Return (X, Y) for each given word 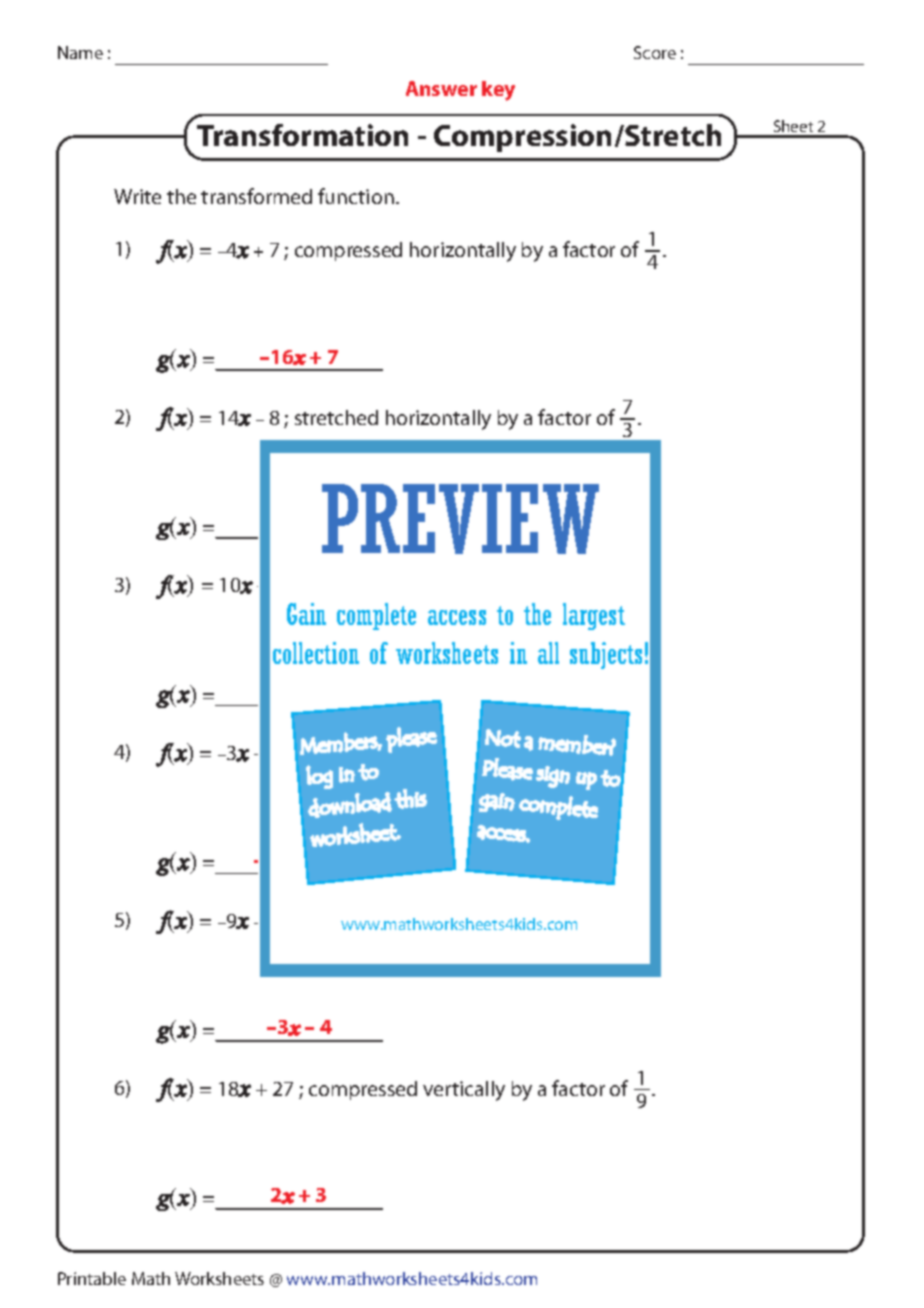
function (356, 196)
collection (316, 653)
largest (594, 616)
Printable (92, 1278)
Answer (441, 88)
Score (655, 52)
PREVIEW (460, 519)
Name (80, 52)
